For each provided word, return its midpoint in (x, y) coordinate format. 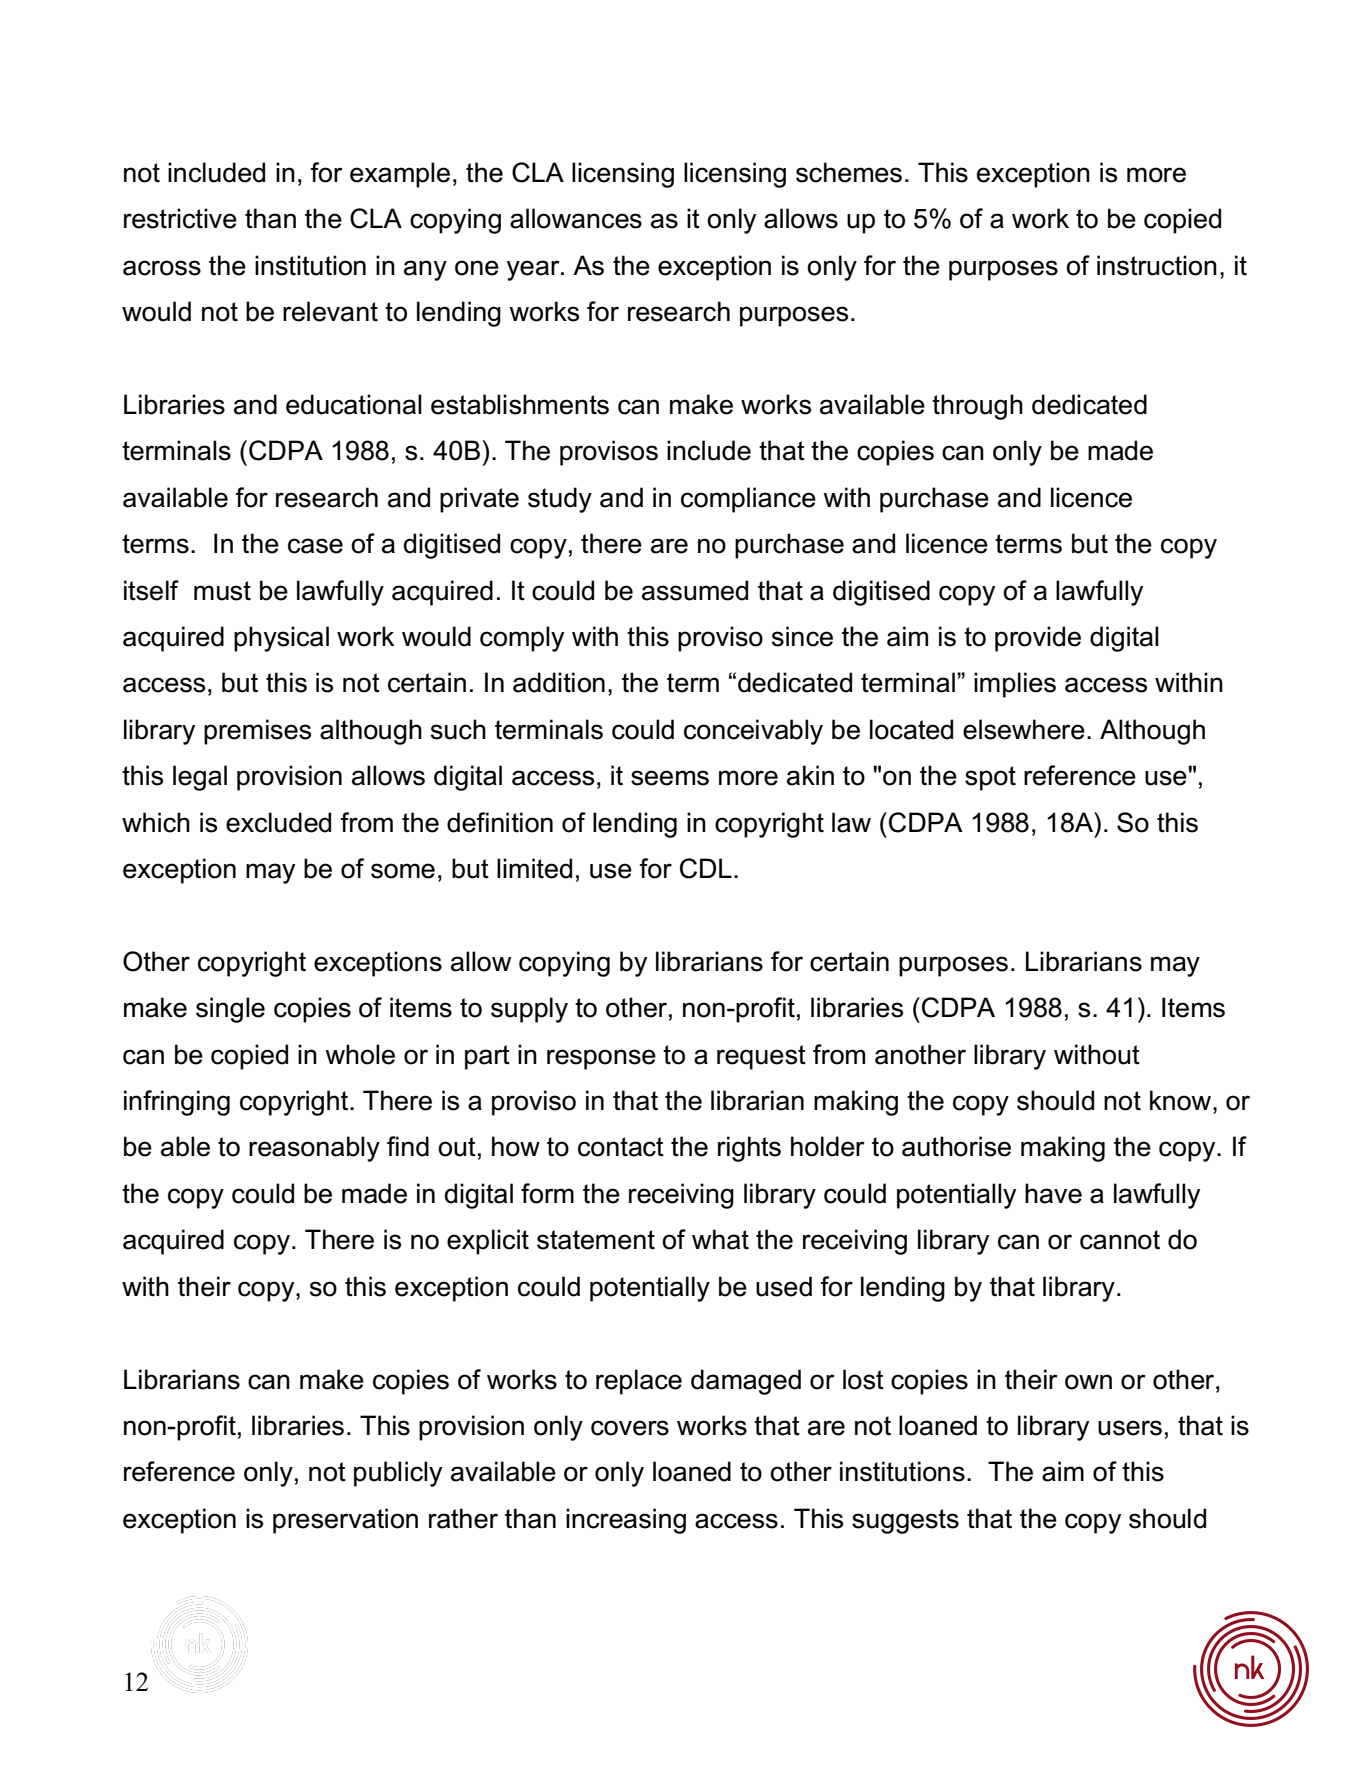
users (1130, 1428)
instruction (1157, 265)
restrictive (180, 218)
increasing (626, 1521)
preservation (345, 1521)
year (534, 270)
